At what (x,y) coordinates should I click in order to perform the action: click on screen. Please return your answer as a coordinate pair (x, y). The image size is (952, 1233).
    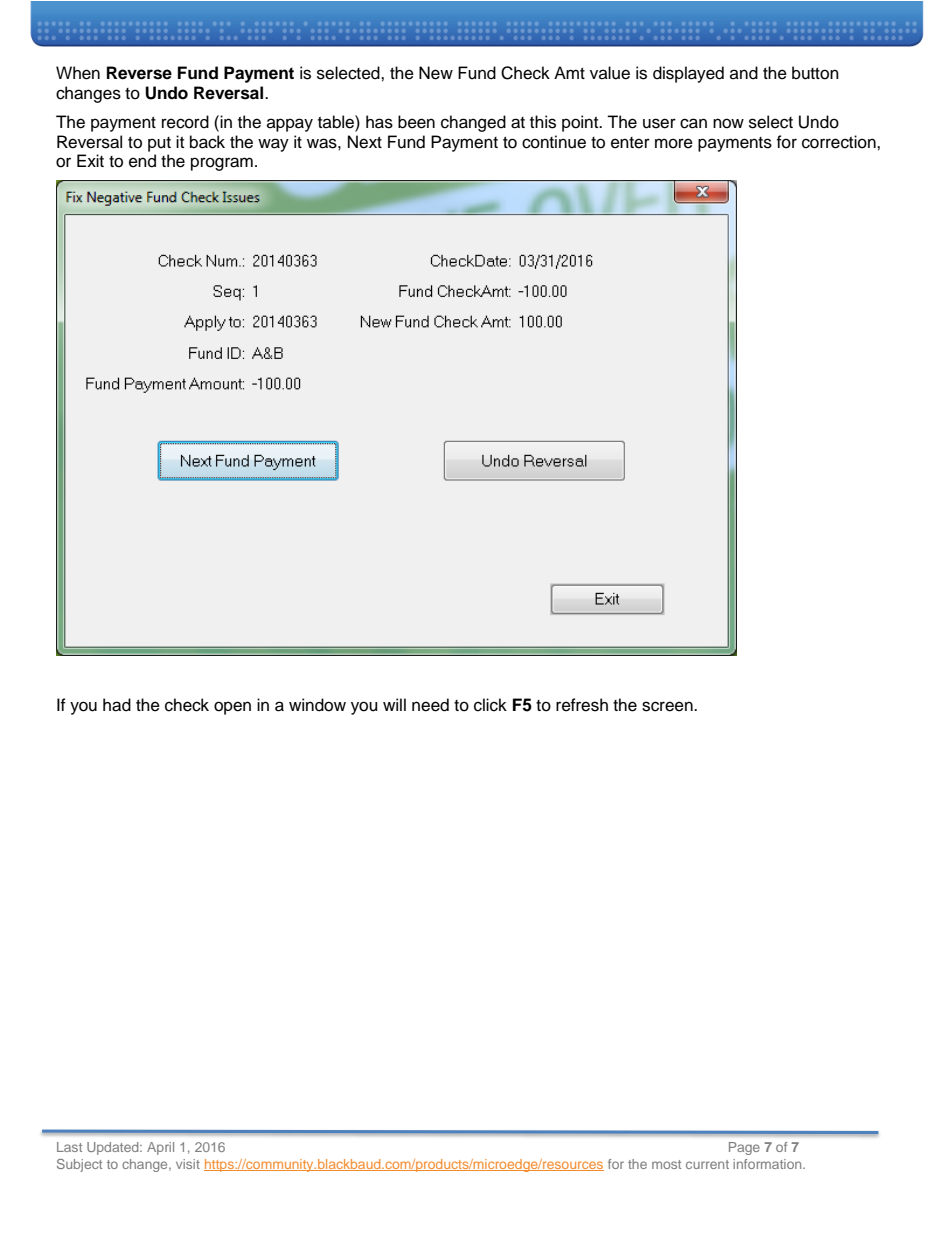
    Looking at the image, I should click on (668, 706).
